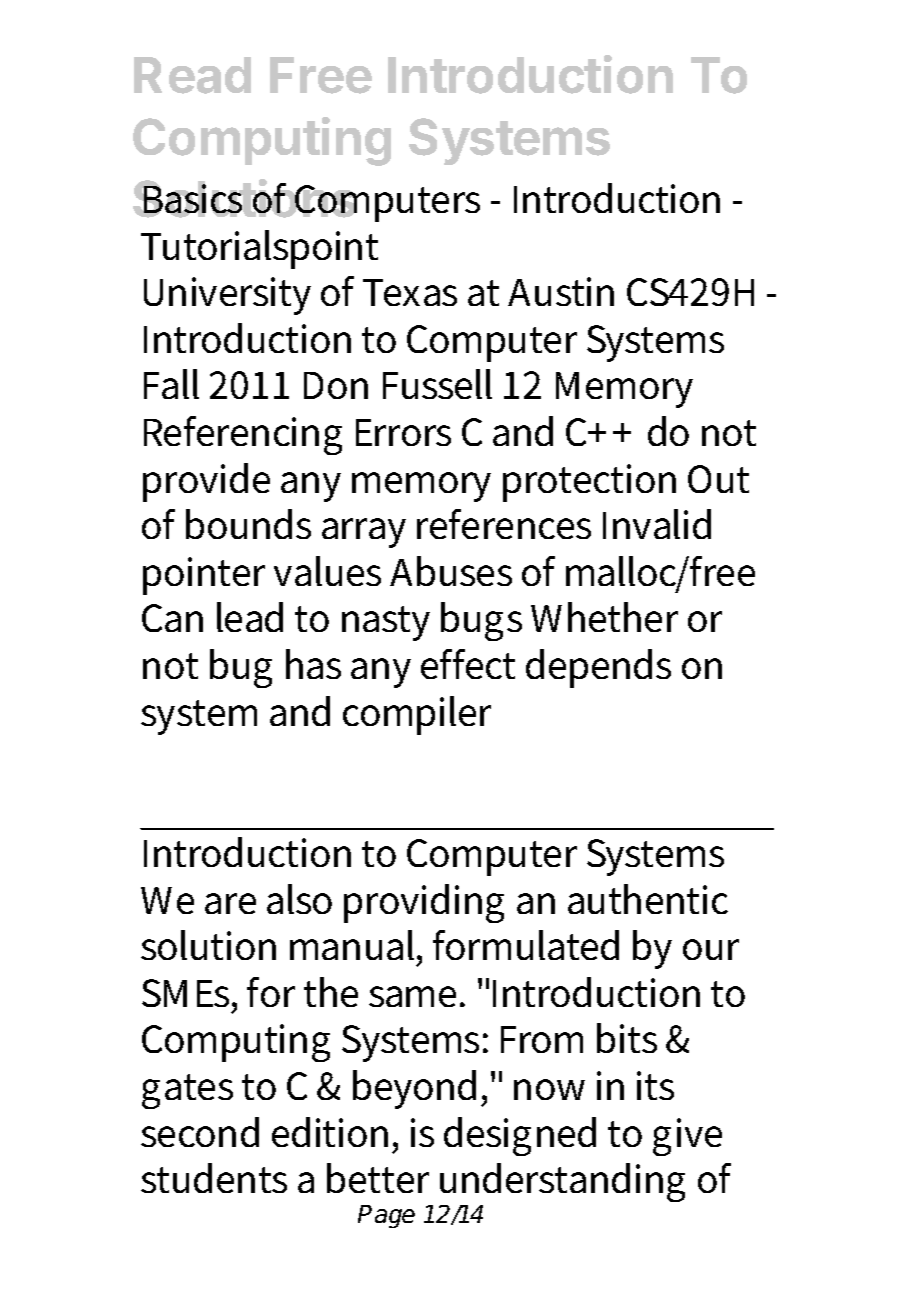  Describe the element at coordinates (687, 1137) in the image. I see `give` at that location.
